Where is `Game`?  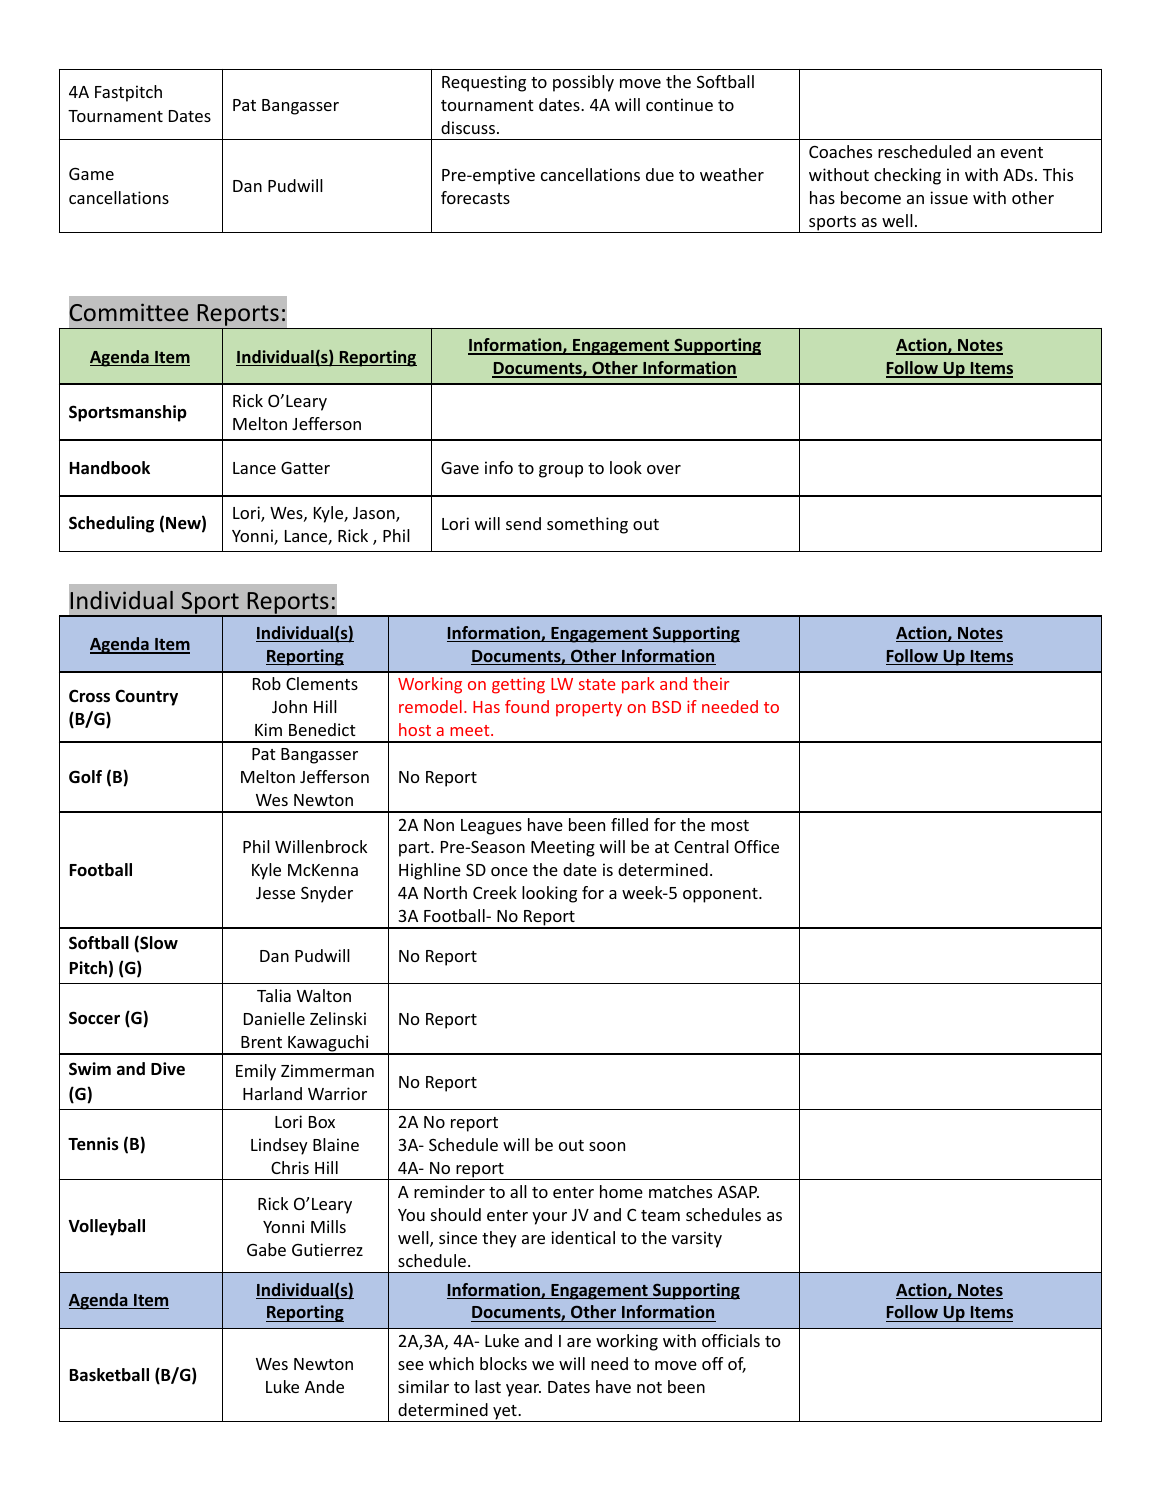
Game is located at coordinates (91, 173).
